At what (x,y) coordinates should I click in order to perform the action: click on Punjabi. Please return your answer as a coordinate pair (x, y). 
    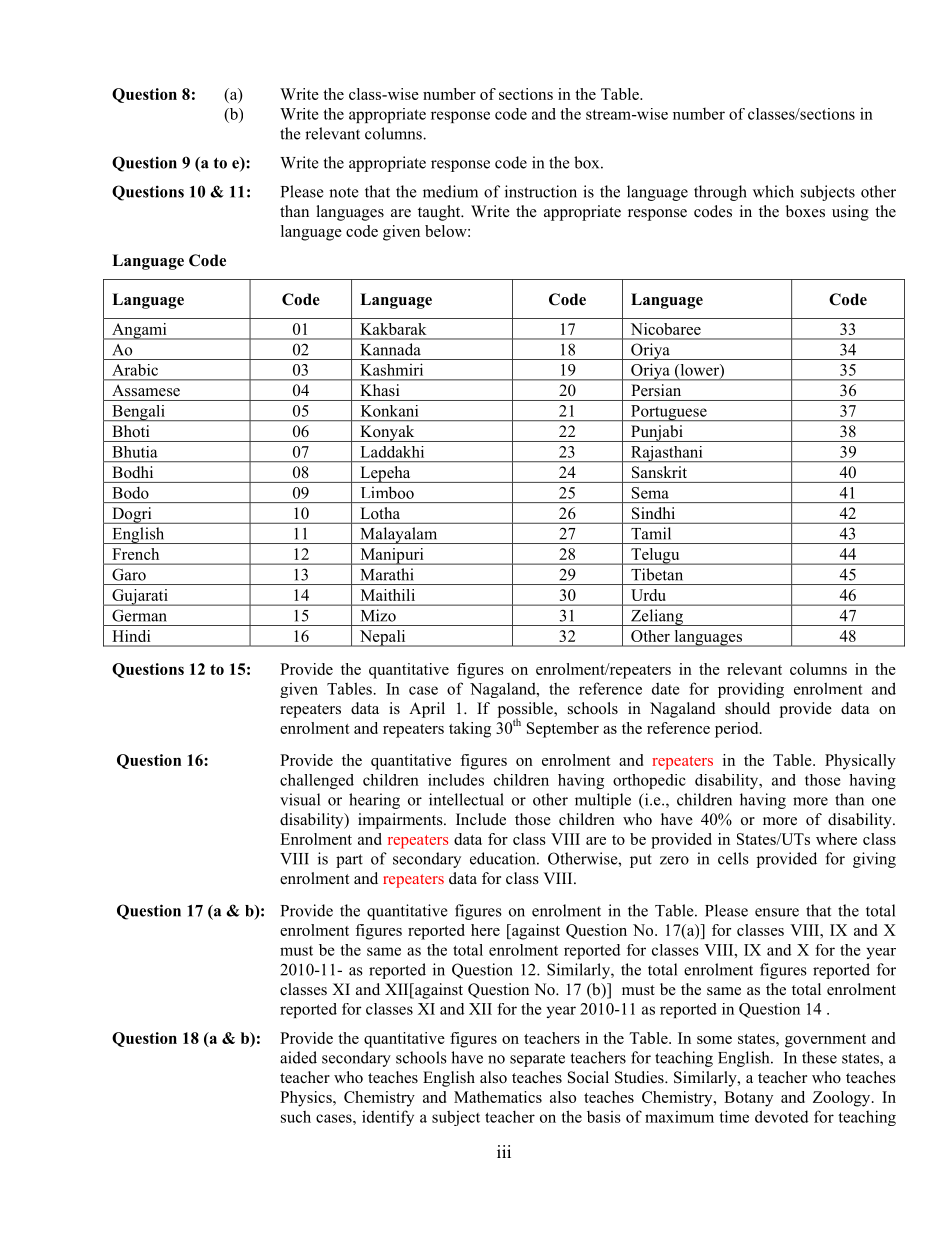
    Looking at the image, I should click on (657, 433).
